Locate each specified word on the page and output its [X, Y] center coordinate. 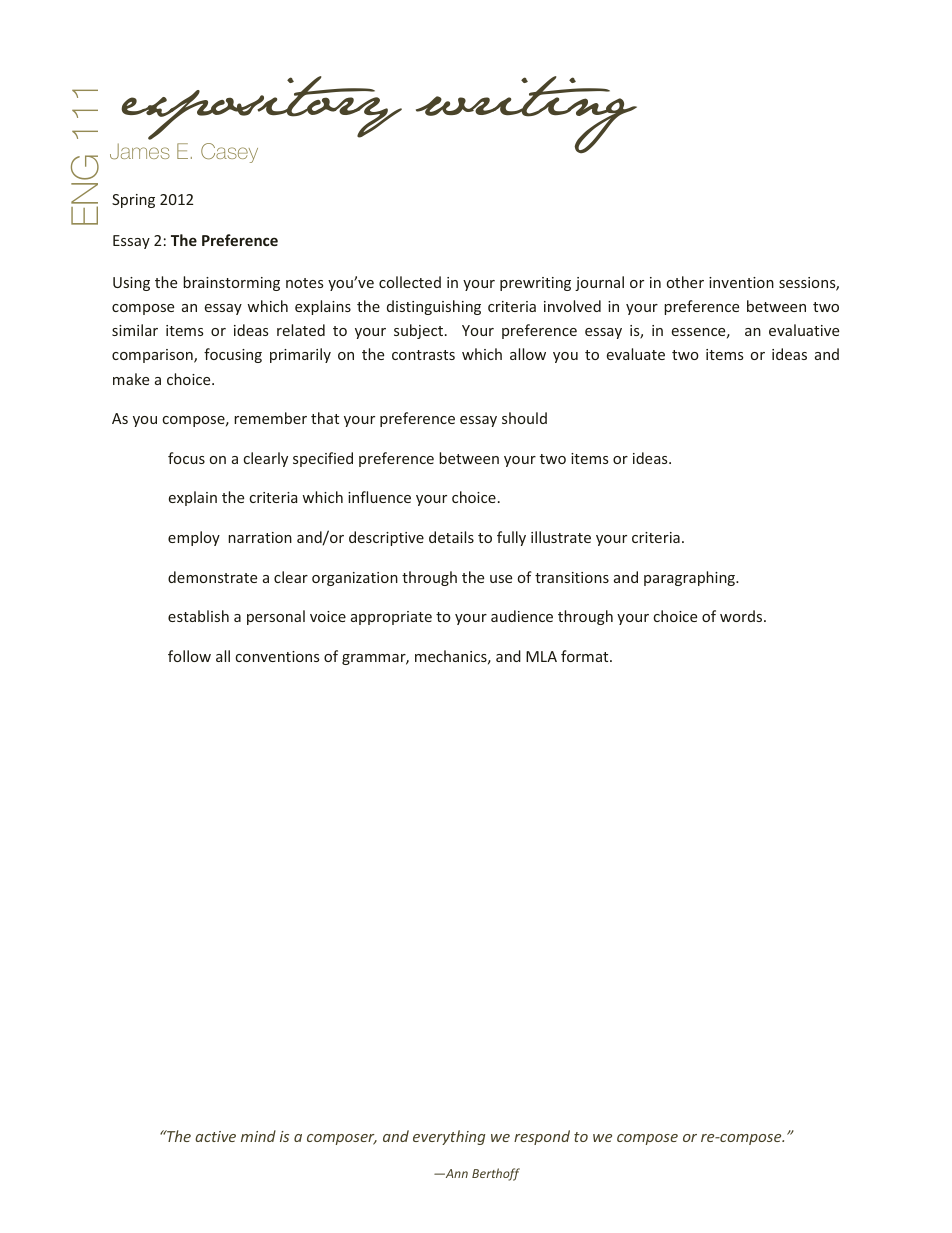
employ [194, 538]
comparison [153, 356]
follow [189, 656]
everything [449, 1137]
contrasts [423, 355]
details [451, 537]
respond [542, 1137]
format [586, 656]
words [742, 616]
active [215, 1136]
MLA [541, 656]
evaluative [804, 330]
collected [410, 282]
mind [258, 1136]
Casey [229, 153]
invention [741, 282]
